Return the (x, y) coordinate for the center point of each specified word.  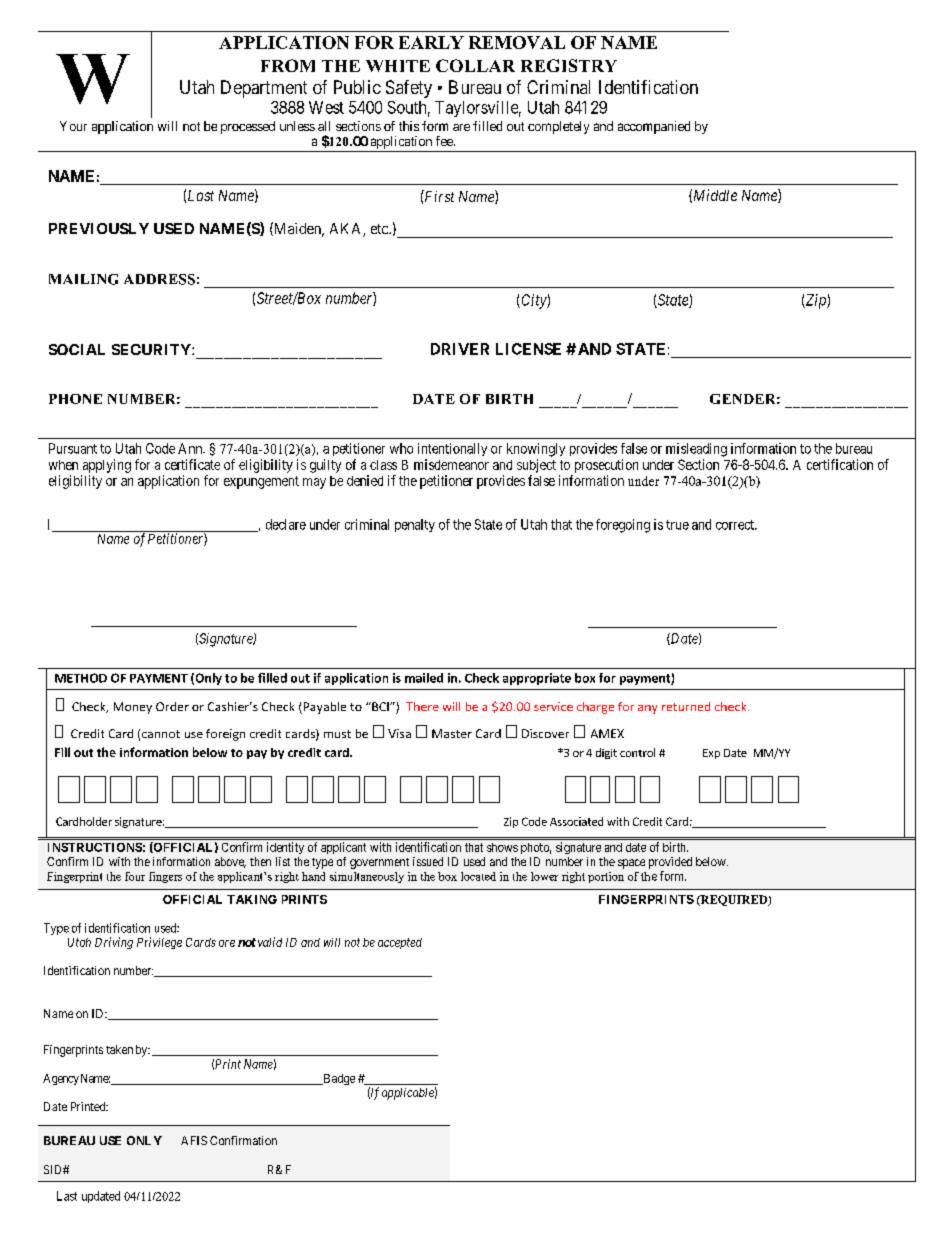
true (677, 525)
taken (119, 1049)
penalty (415, 525)
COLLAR (475, 65)
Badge (338, 1079)
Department (264, 89)
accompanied (654, 127)
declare (286, 524)
